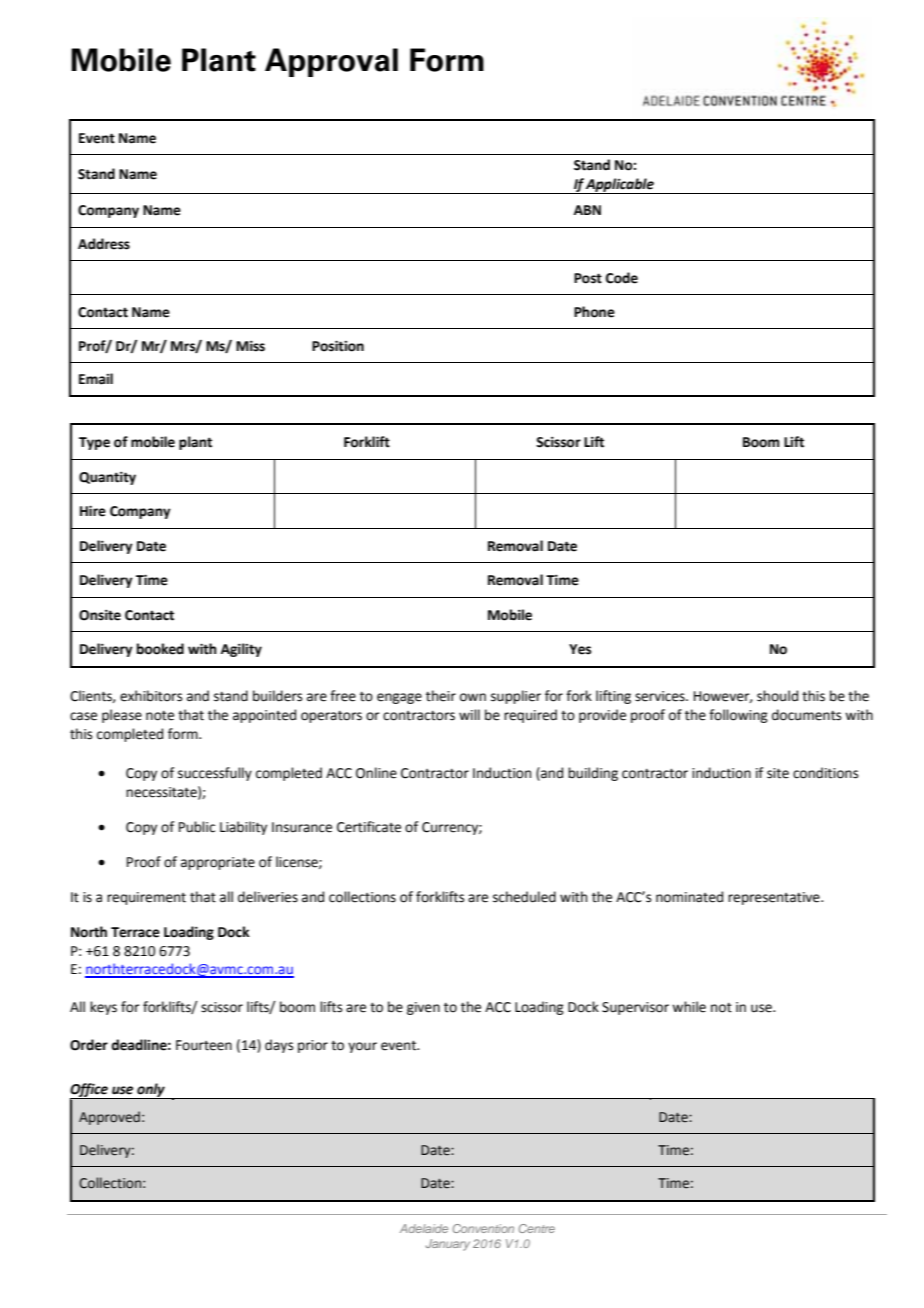  I want to click on should, so click(777, 696).
